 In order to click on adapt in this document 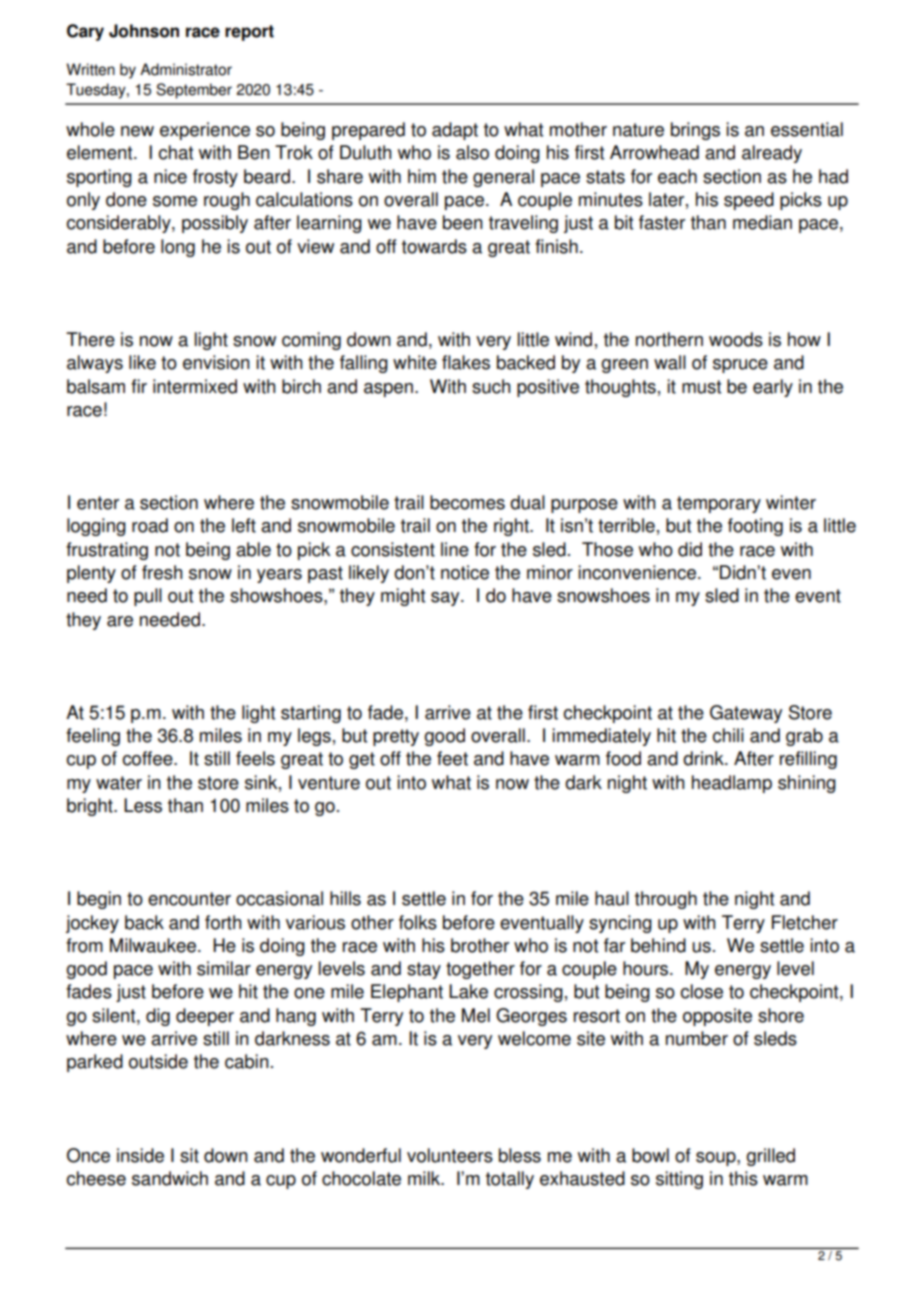, I will do `click(455, 131)`.
